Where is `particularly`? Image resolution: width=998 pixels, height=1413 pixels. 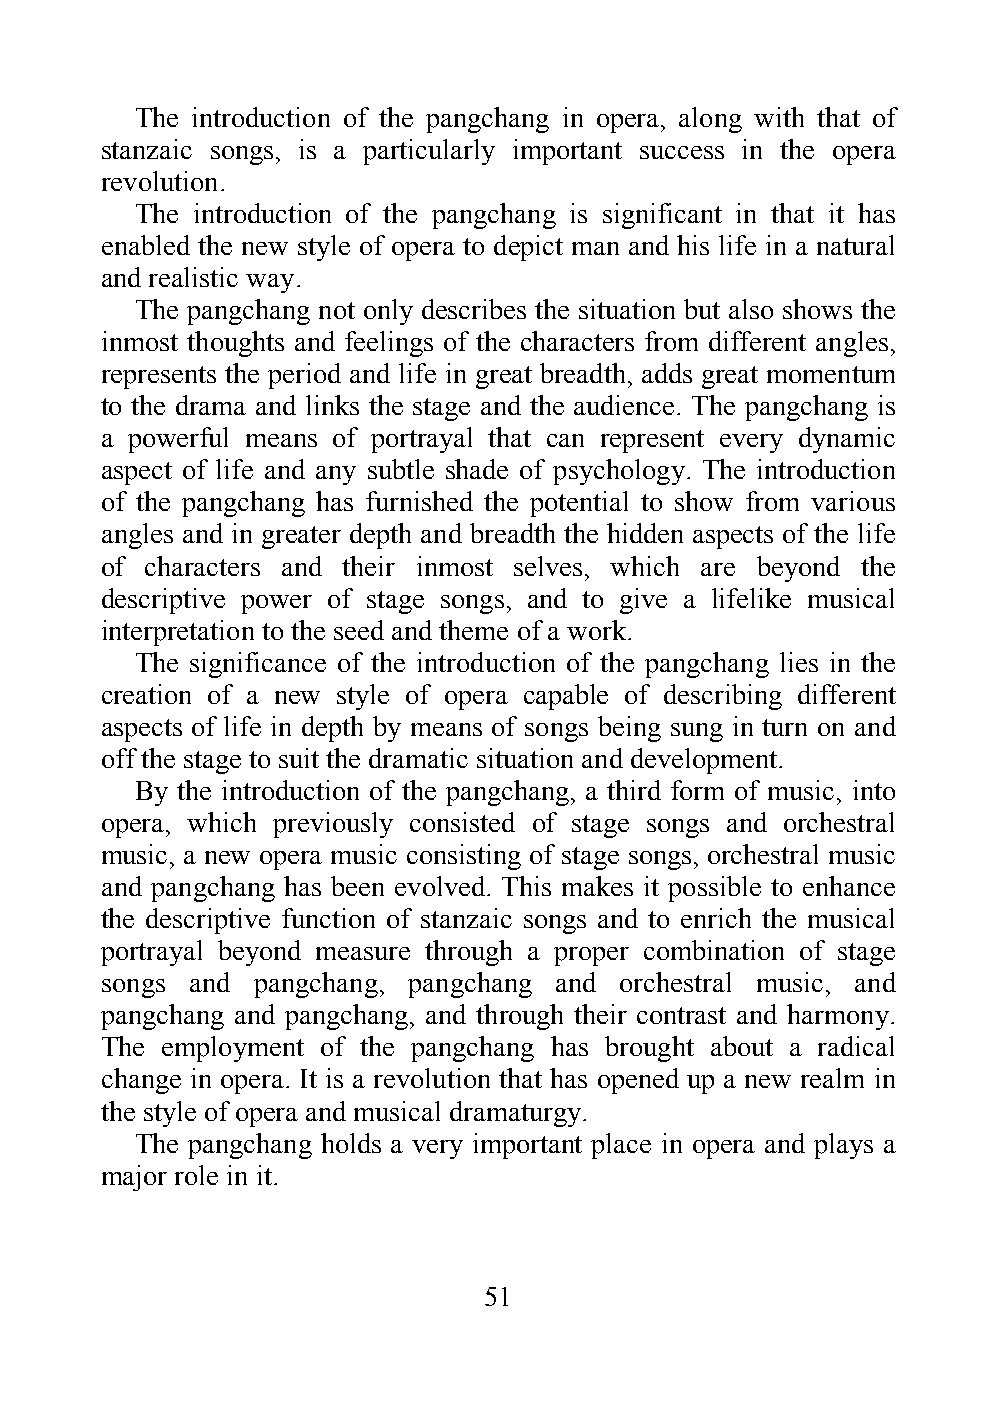 particularly is located at coordinates (429, 152).
